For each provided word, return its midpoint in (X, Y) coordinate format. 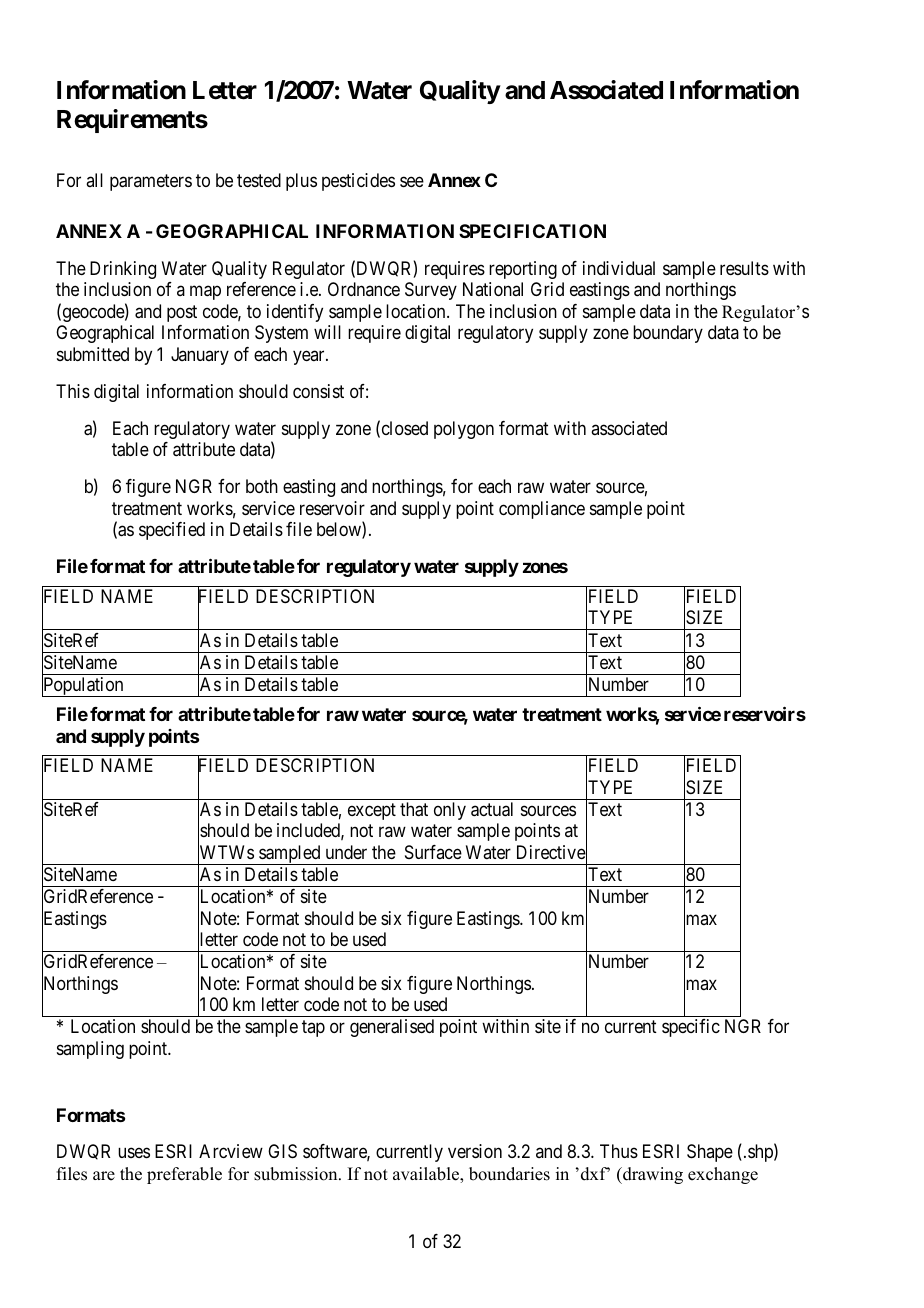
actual (492, 809)
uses (134, 1153)
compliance (542, 510)
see (412, 182)
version (475, 1151)
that (414, 809)
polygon (464, 430)
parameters (151, 183)
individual (619, 268)
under (346, 852)
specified (172, 531)
